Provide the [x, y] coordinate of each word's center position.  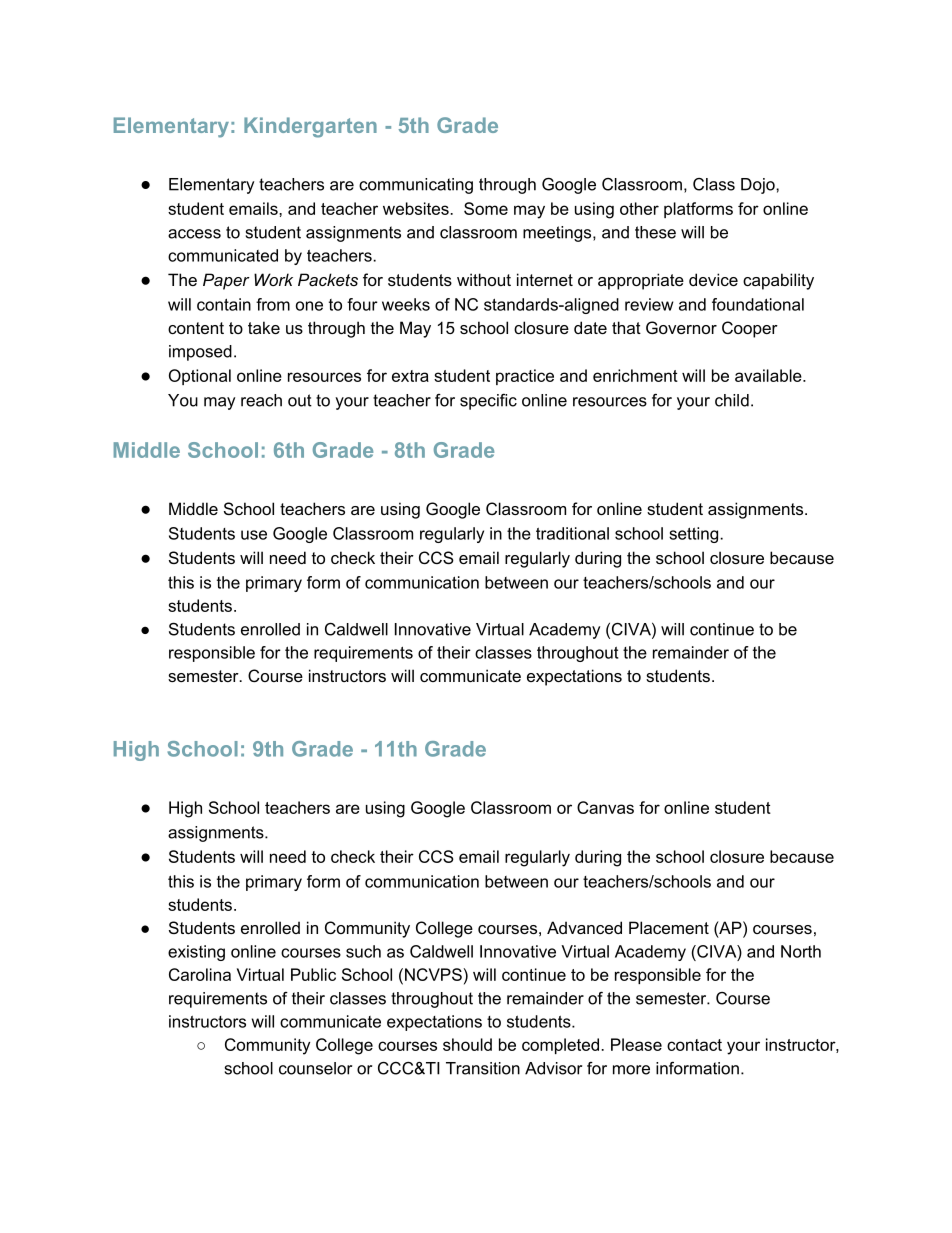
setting [695, 535]
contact [694, 1045]
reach [261, 400]
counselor [315, 1068]
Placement [669, 927]
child [732, 400]
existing [196, 953]
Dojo [759, 186]
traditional [572, 533]
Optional [200, 377]
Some [486, 208]
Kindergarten [310, 127]
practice [525, 377]
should [467, 1044]
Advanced [584, 927]
